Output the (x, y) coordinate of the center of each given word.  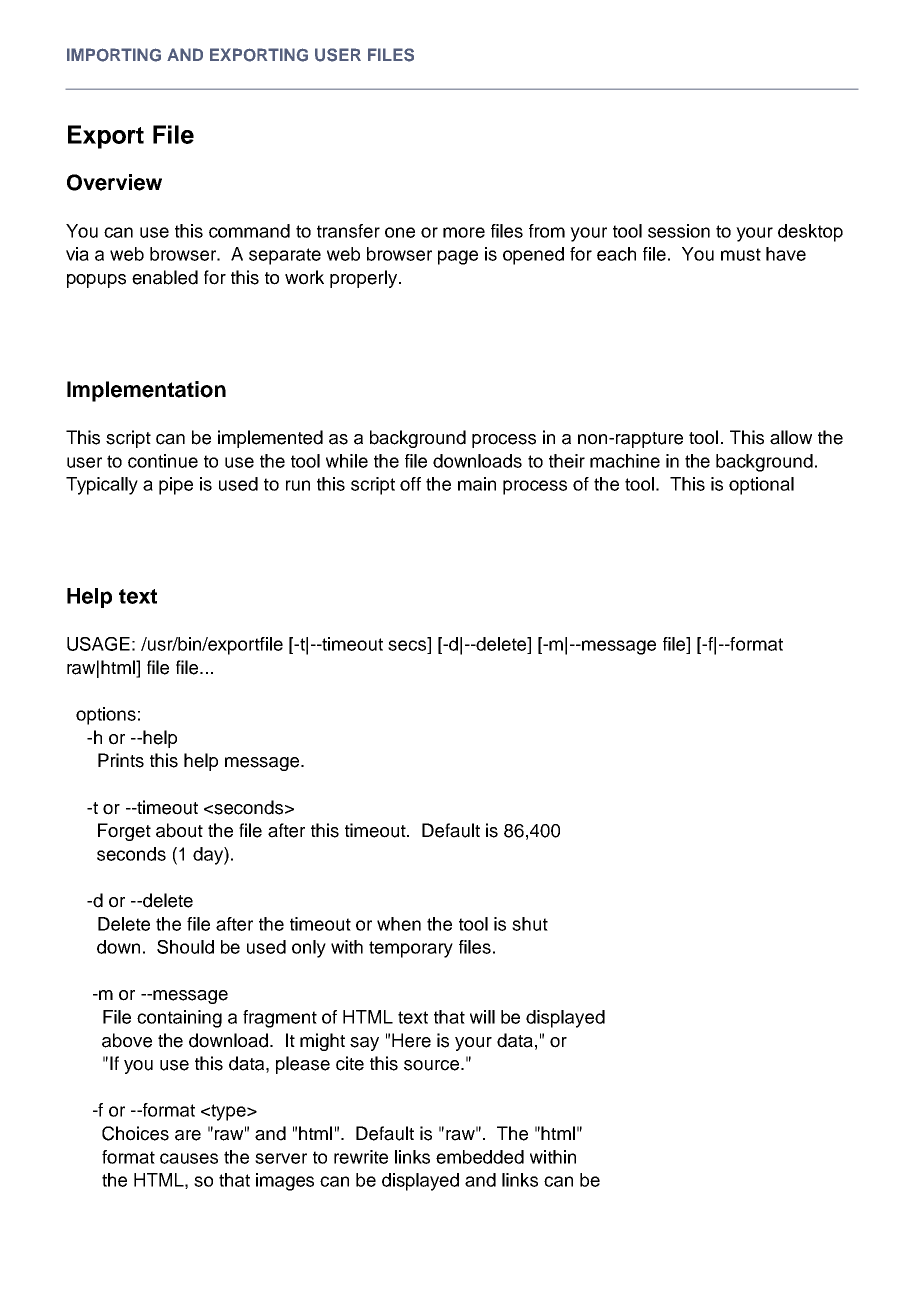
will (482, 1017)
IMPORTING (114, 55)
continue (163, 461)
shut (530, 924)
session (679, 231)
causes (189, 1158)
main (477, 484)
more (464, 232)
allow (791, 437)
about (179, 830)
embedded (480, 1157)
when (399, 924)
